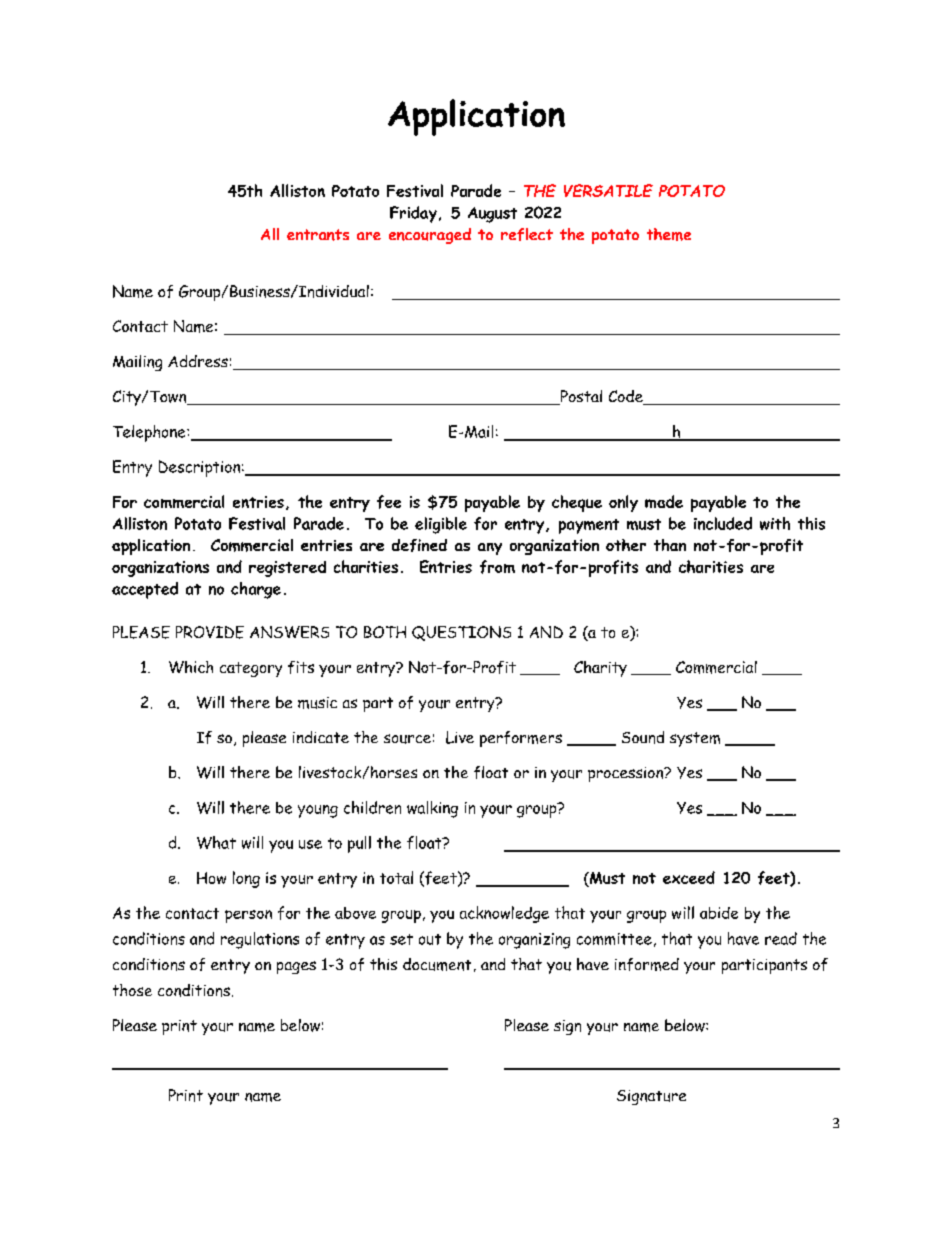  What do you see at coordinates (441, 525) in the image?
I see `eligible` at bounding box center [441, 525].
